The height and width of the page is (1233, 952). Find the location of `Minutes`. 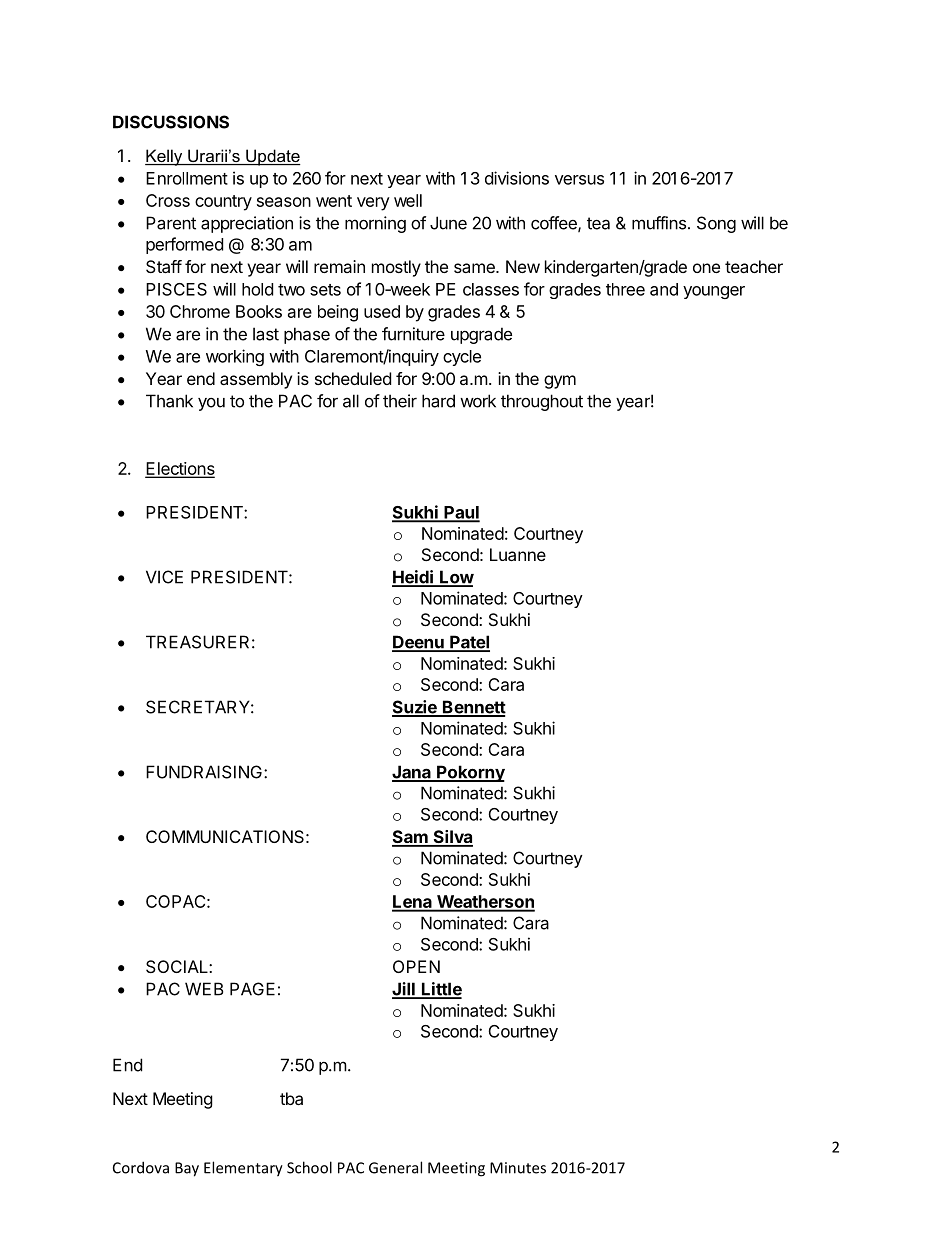

Minutes is located at coordinates (518, 1168).
